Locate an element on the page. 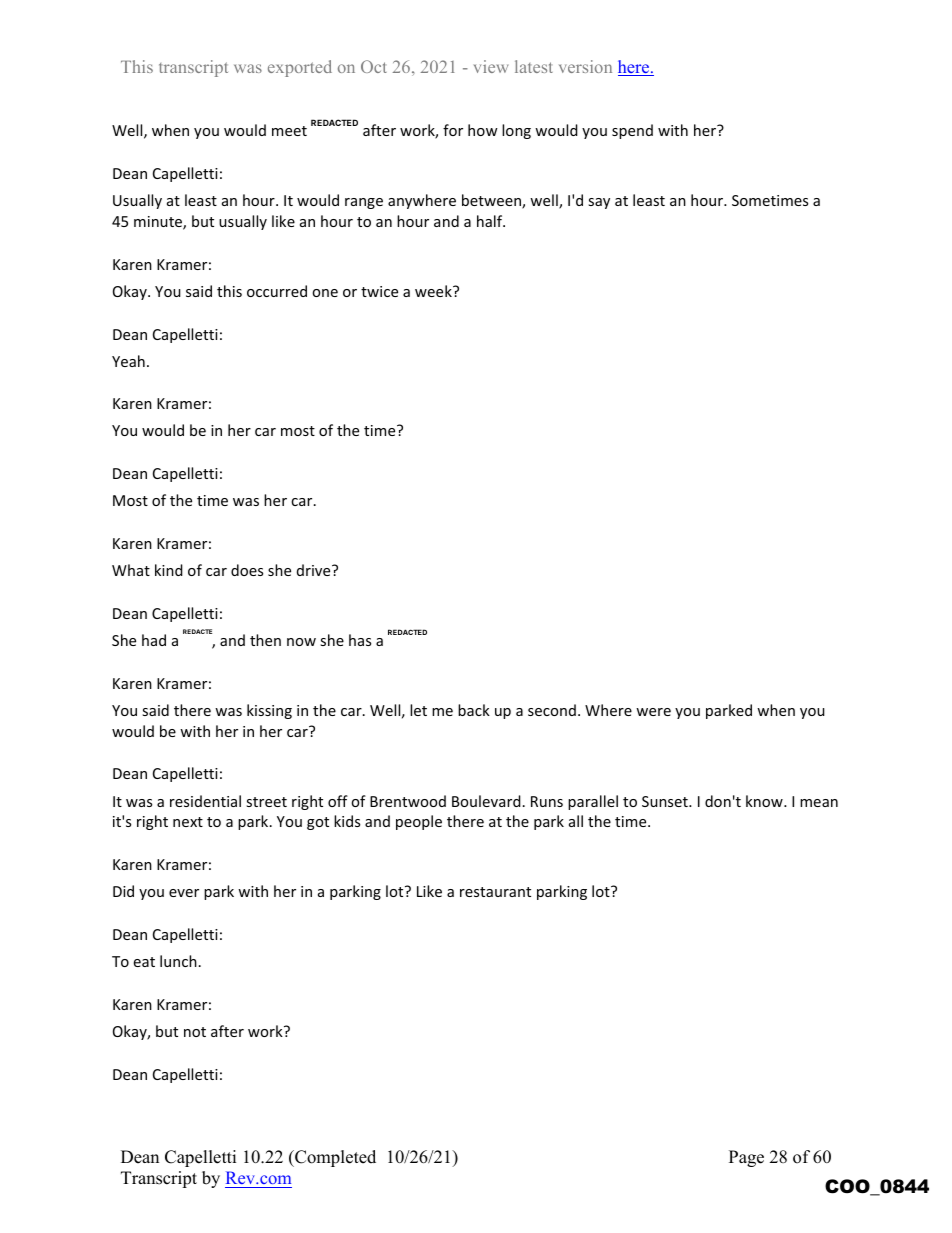 The height and width of the image is (1233, 952). restaurant is located at coordinates (495, 892).
